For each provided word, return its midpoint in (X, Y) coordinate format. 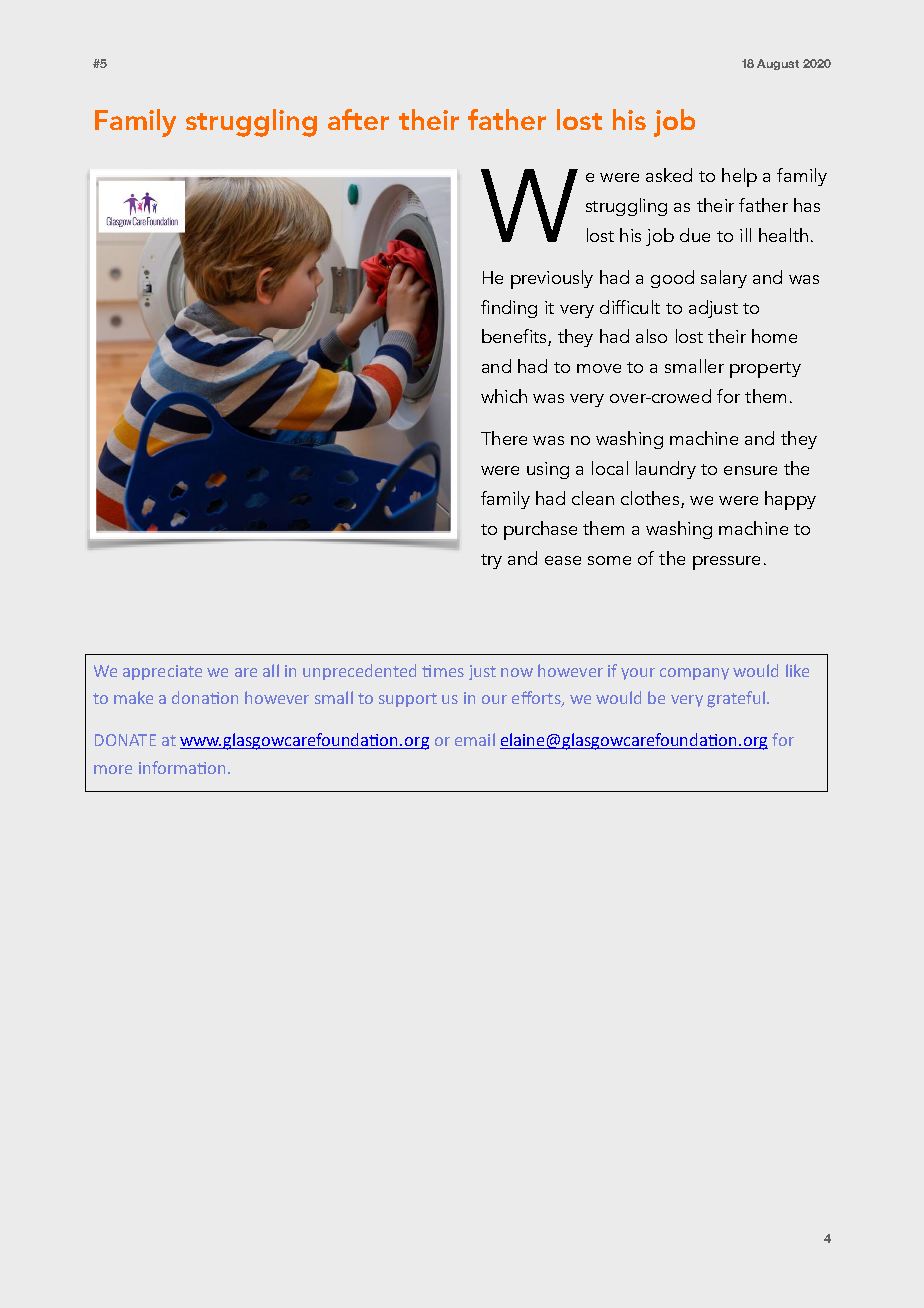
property (765, 370)
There (504, 438)
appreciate (162, 672)
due (695, 235)
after (358, 119)
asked (669, 175)
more (113, 769)
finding (509, 309)
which (504, 396)
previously (552, 279)
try (491, 561)
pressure (726, 563)
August (778, 64)
